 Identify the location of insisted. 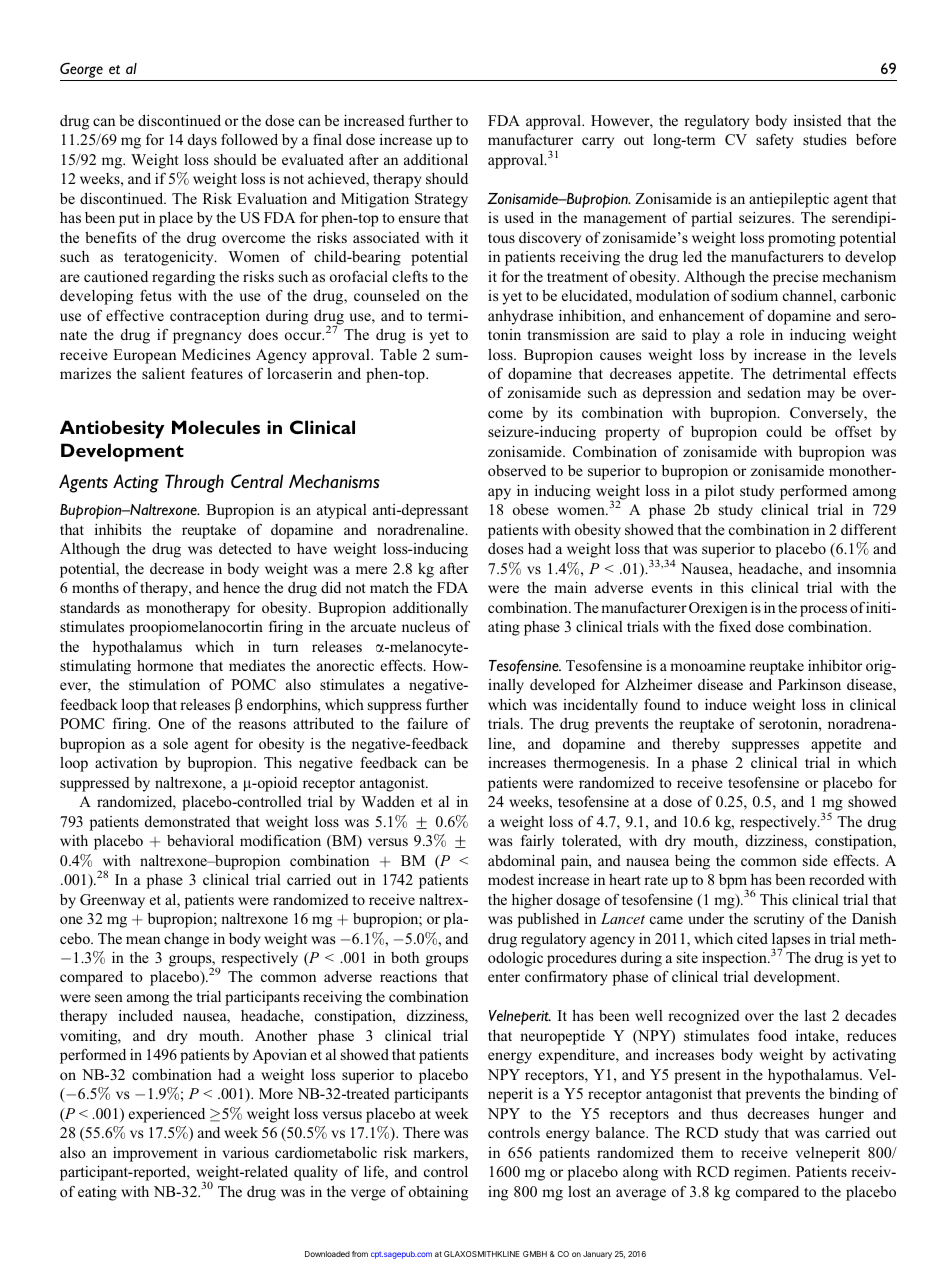
(818, 120).
